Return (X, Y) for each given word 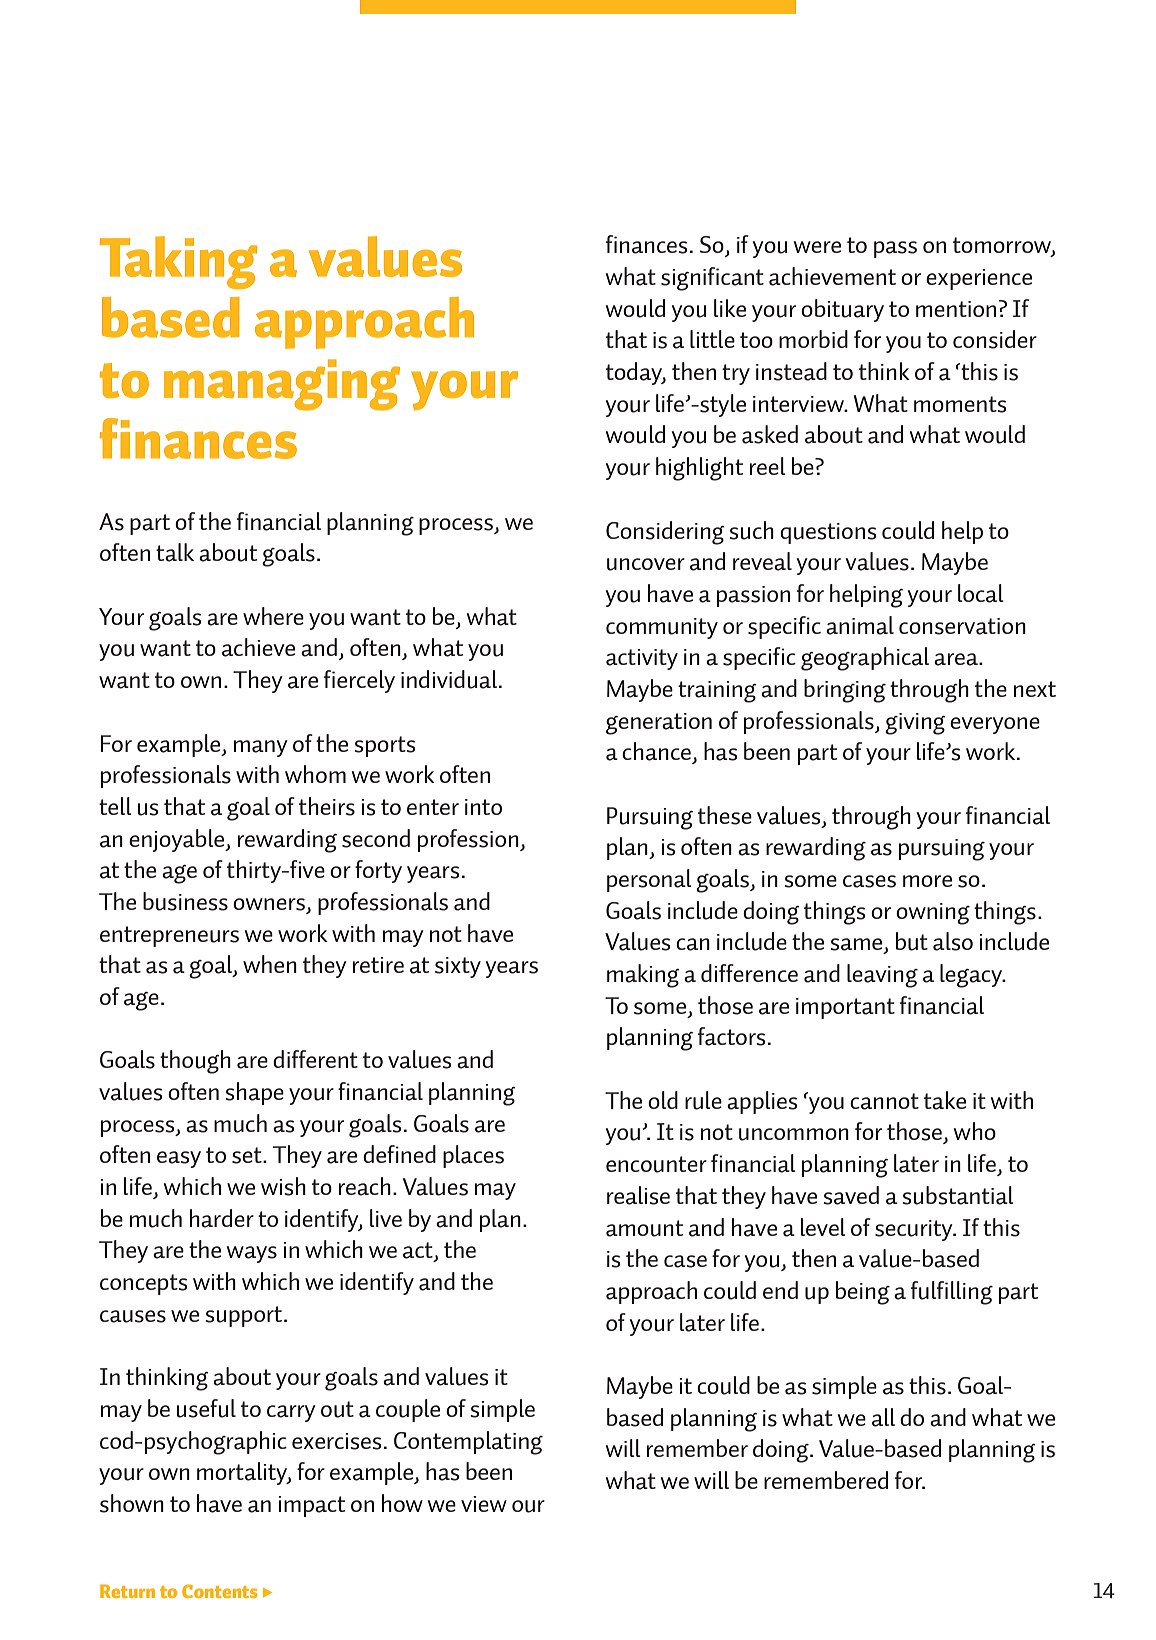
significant (712, 279)
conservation (962, 626)
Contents (220, 1591)
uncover (646, 564)
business (185, 901)
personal (649, 880)
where (273, 616)
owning (933, 914)
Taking (179, 262)
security (915, 1230)
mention (956, 309)
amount (644, 1228)
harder (222, 1218)
